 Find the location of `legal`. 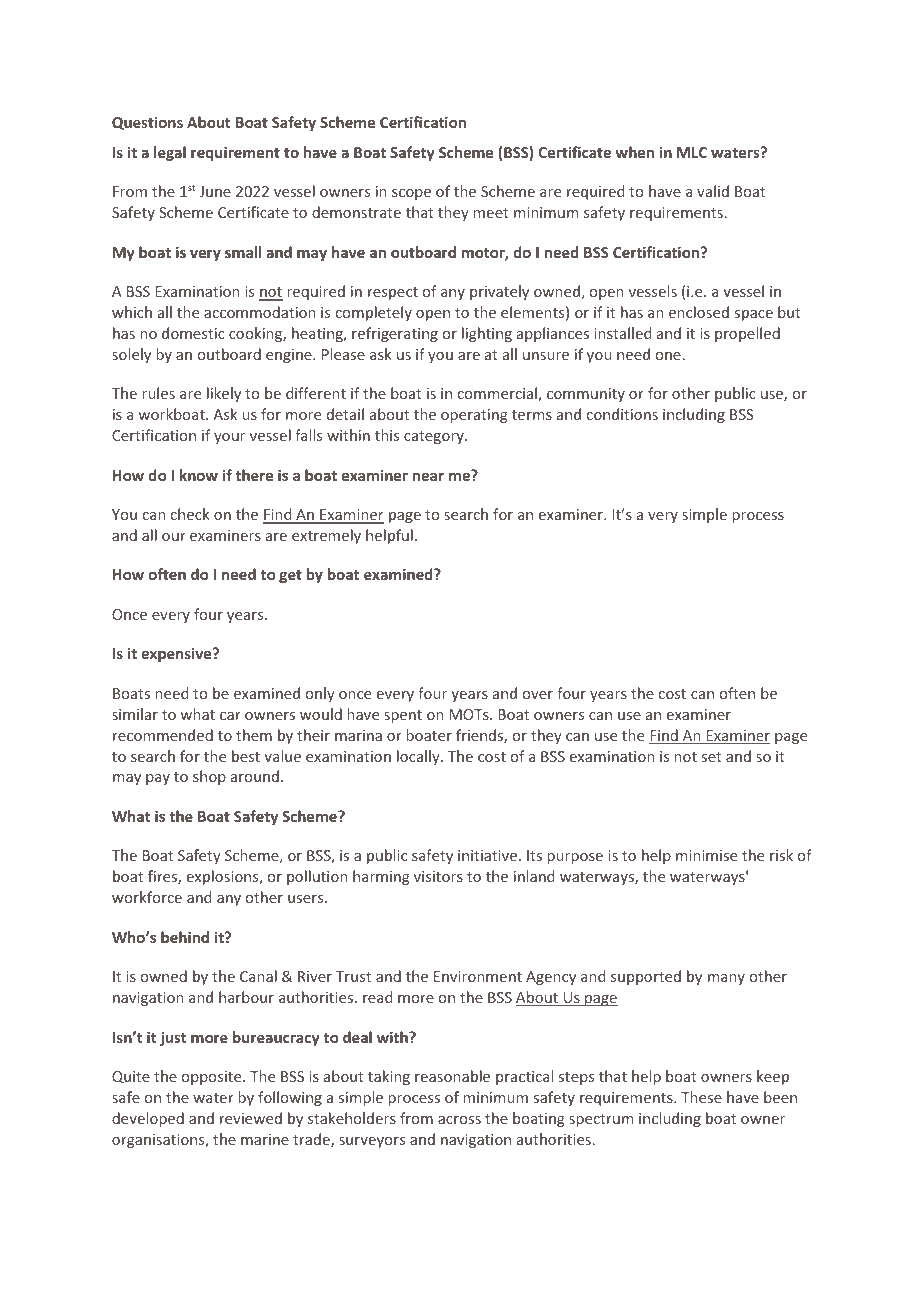

legal is located at coordinates (170, 153).
